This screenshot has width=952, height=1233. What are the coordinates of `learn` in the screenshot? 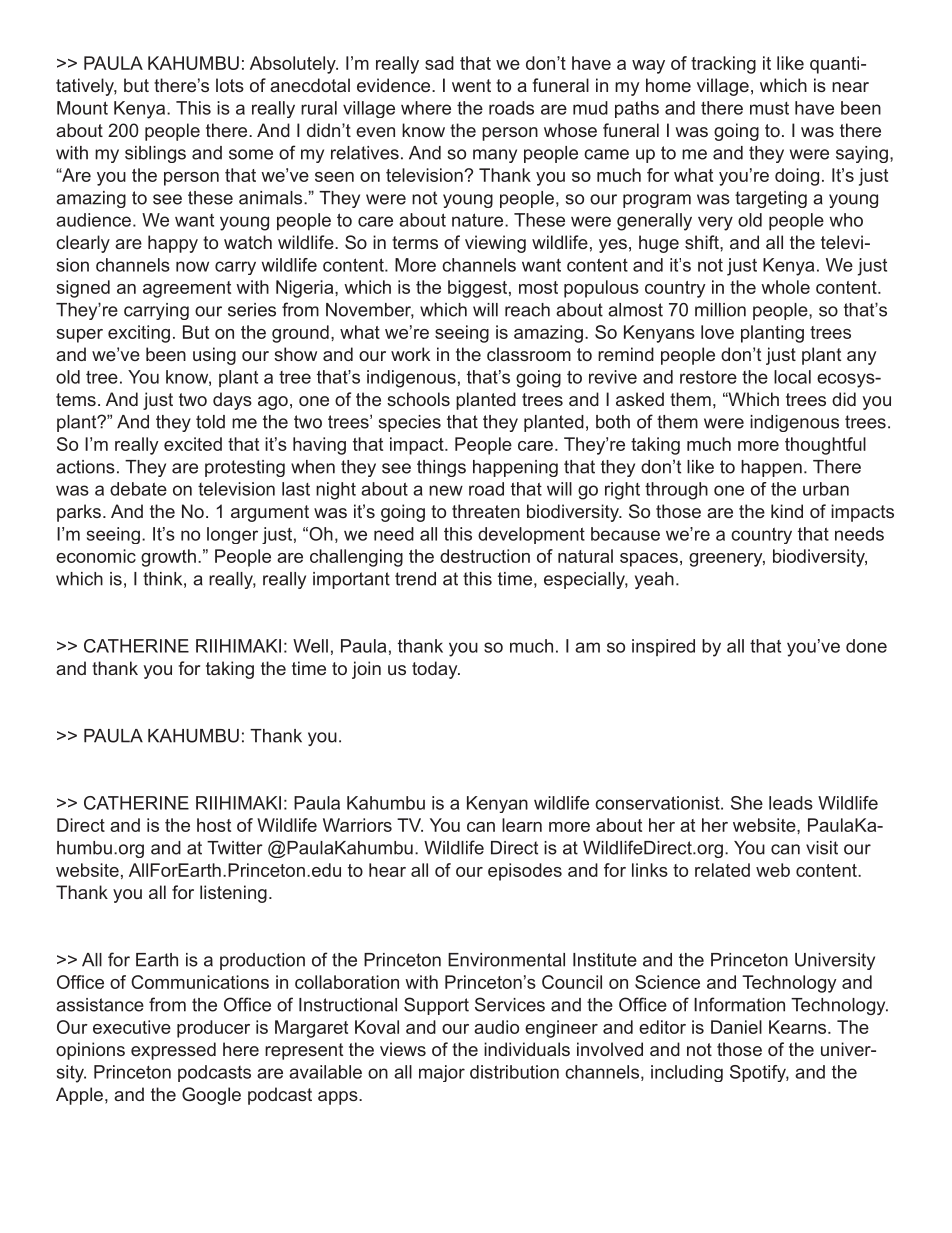 It's located at (522, 825).
